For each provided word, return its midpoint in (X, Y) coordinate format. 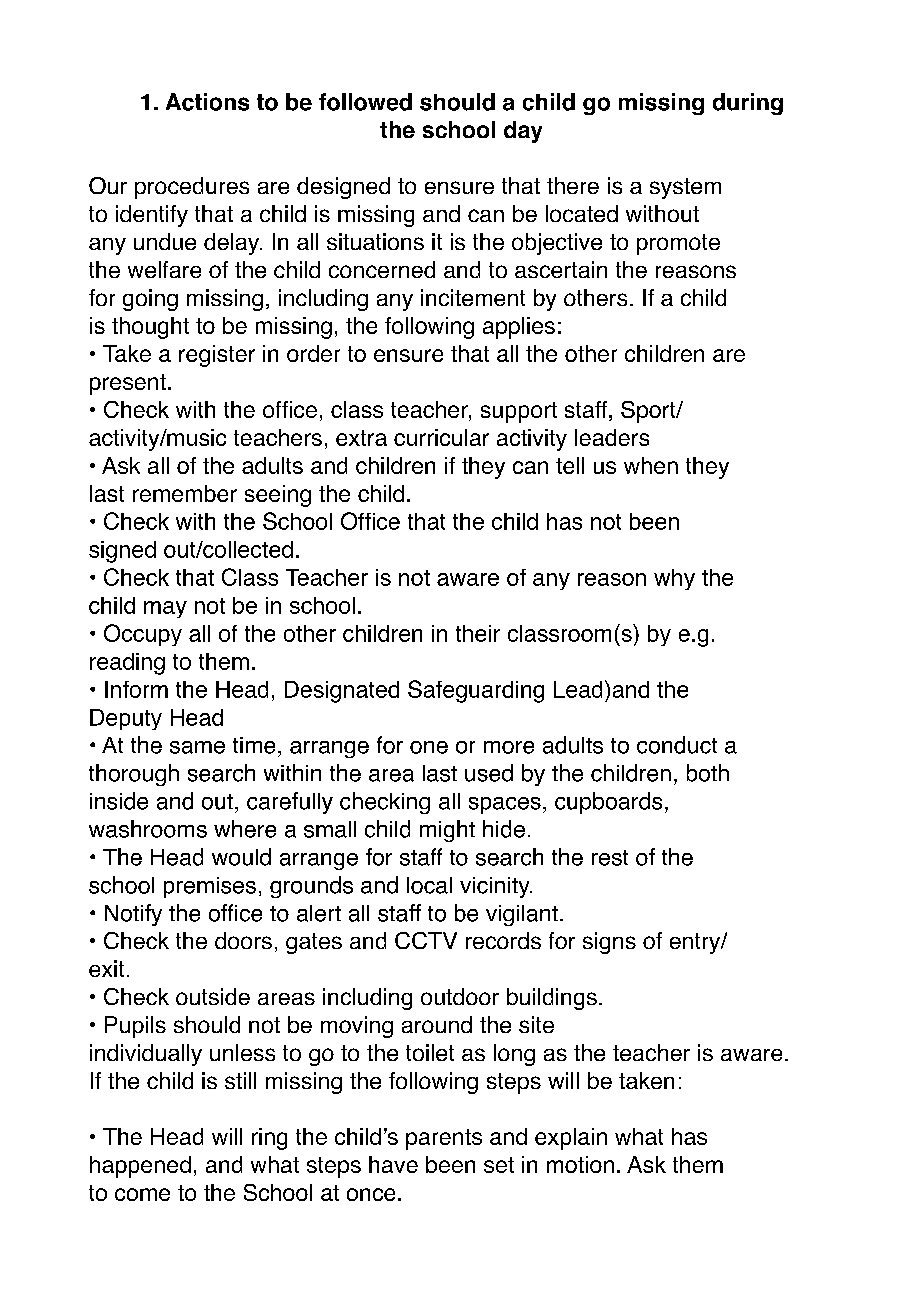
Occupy (143, 635)
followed (365, 102)
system (685, 188)
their (478, 633)
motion (580, 1164)
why (674, 579)
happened (140, 1167)
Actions (207, 102)
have (393, 1164)
